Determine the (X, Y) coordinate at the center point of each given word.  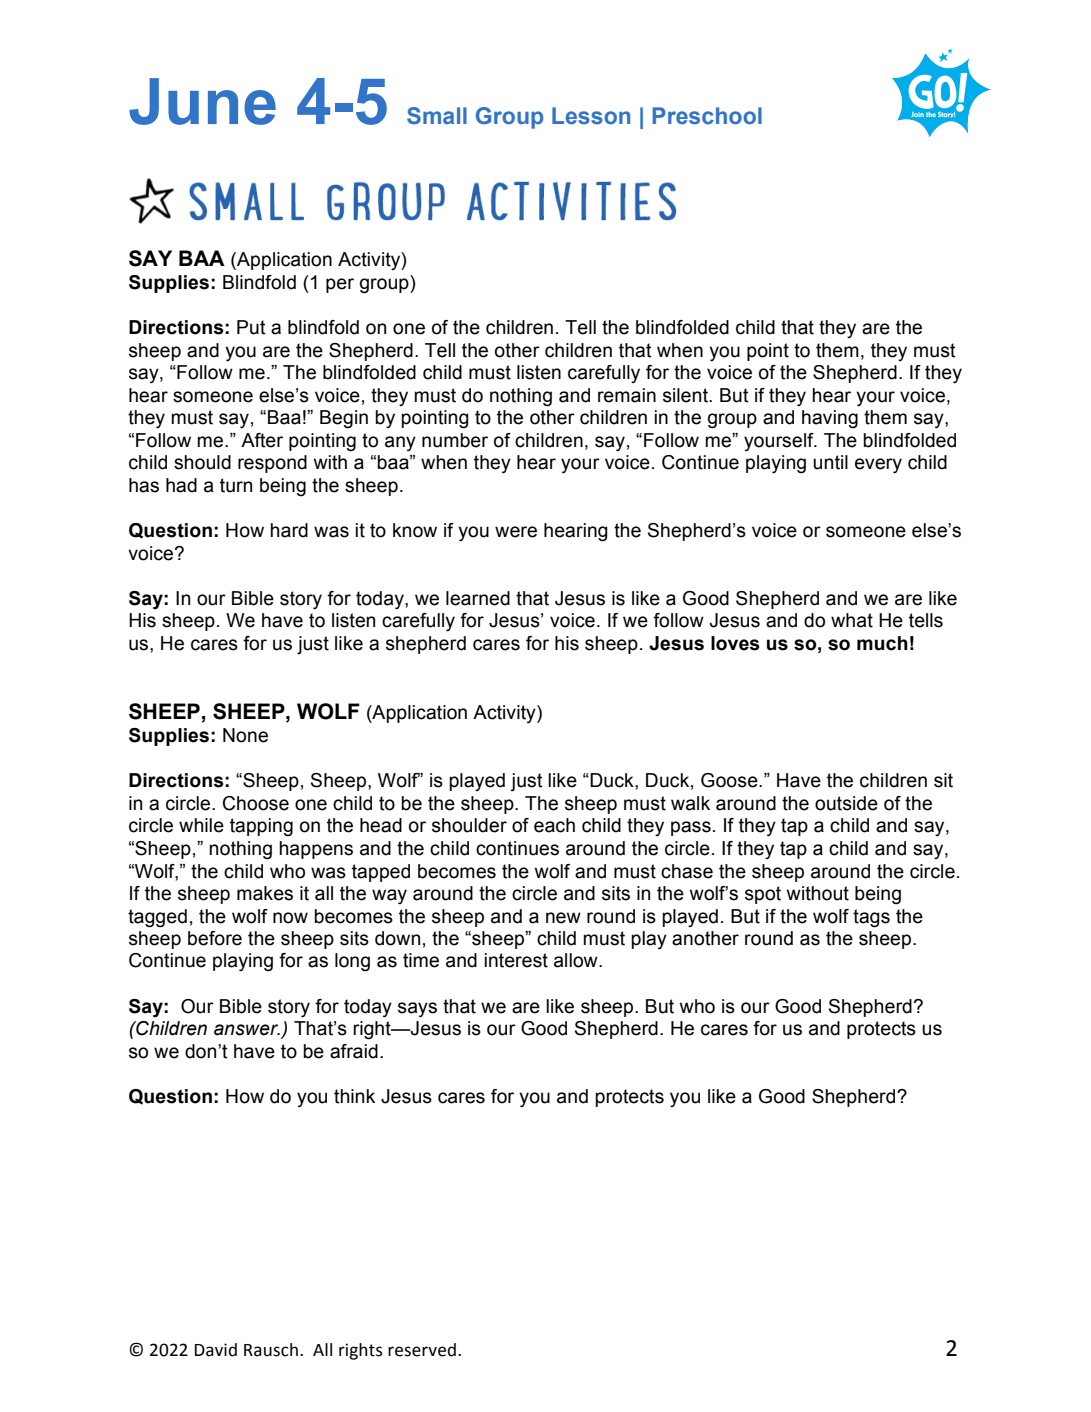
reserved (422, 1350)
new (563, 918)
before (215, 938)
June (202, 101)
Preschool (707, 116)
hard (289, 530)
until (830, 462)
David (216, 1350)
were (516, 532)
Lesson (591, 116)
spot (763, 895)
